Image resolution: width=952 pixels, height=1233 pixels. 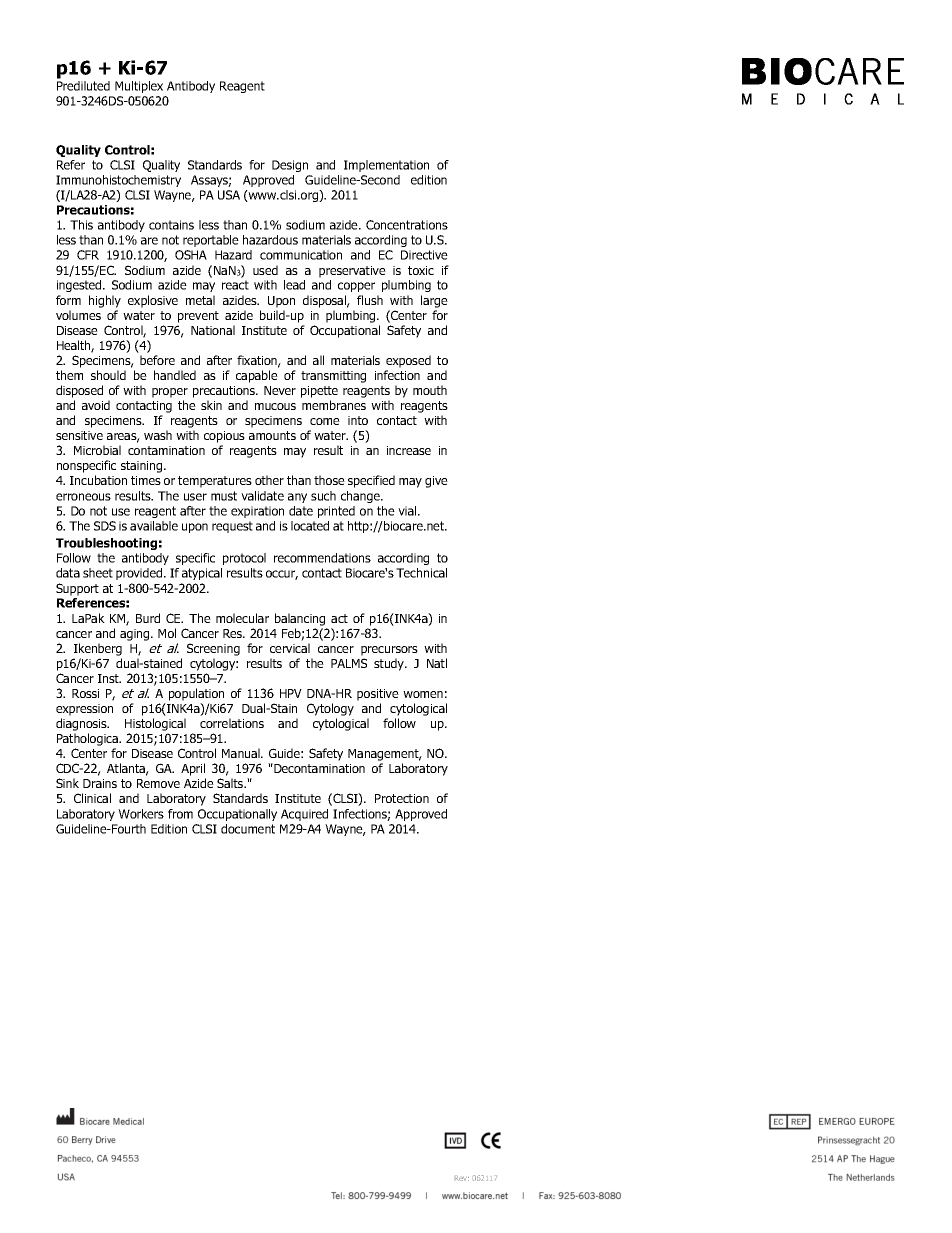 What do you see at coordinates (98, 480) in the screenshot?
I see `Incubation` at bounding box center [98, 480].
